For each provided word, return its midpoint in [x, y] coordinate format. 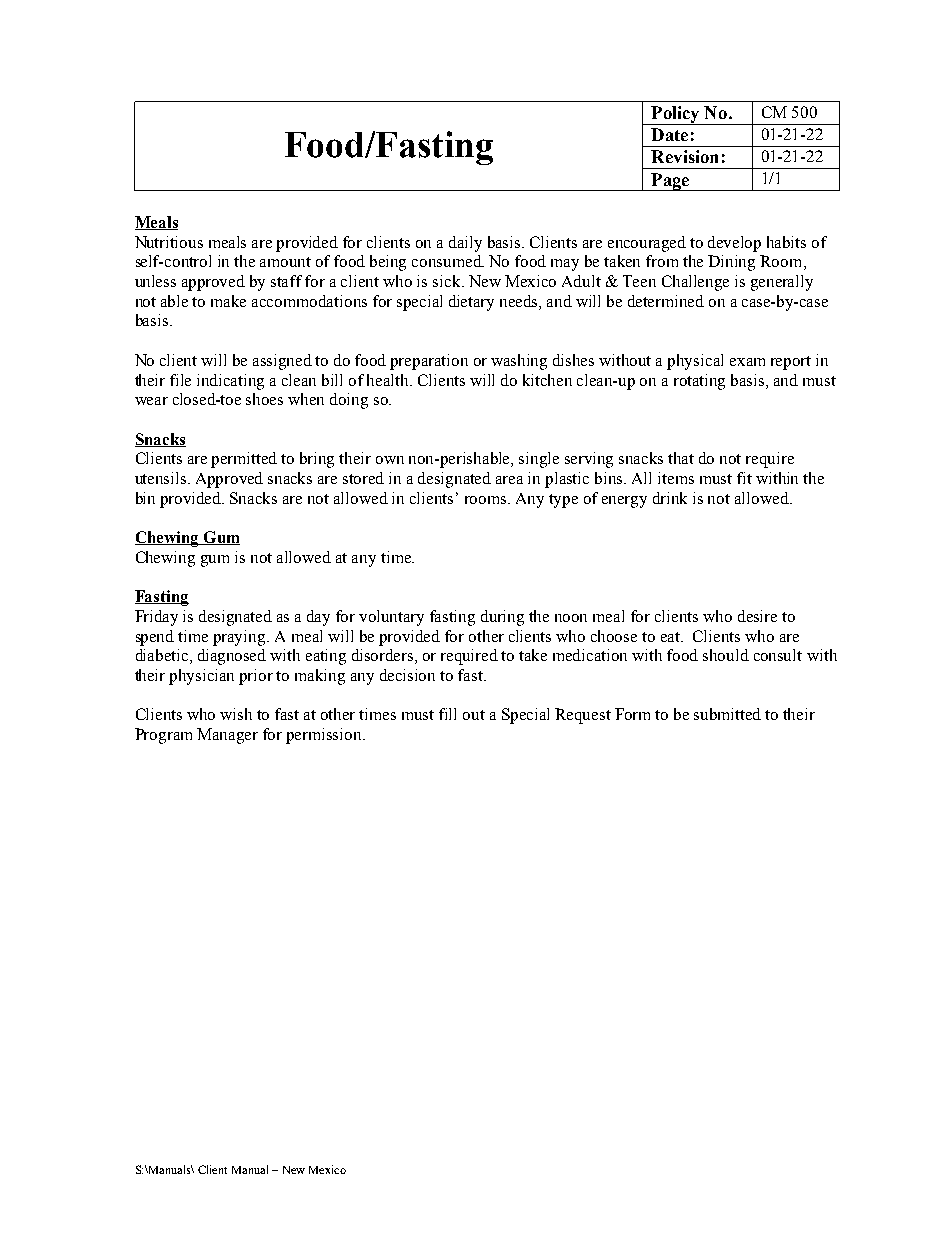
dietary [471, 303]
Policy [675, 115]
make [228, 301]
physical [695, 362]
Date [669, 134]
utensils [162, 478]
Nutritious [169, 242]
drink [670, 498]
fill [447, 714]
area [509, 480]
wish [236, 714]
